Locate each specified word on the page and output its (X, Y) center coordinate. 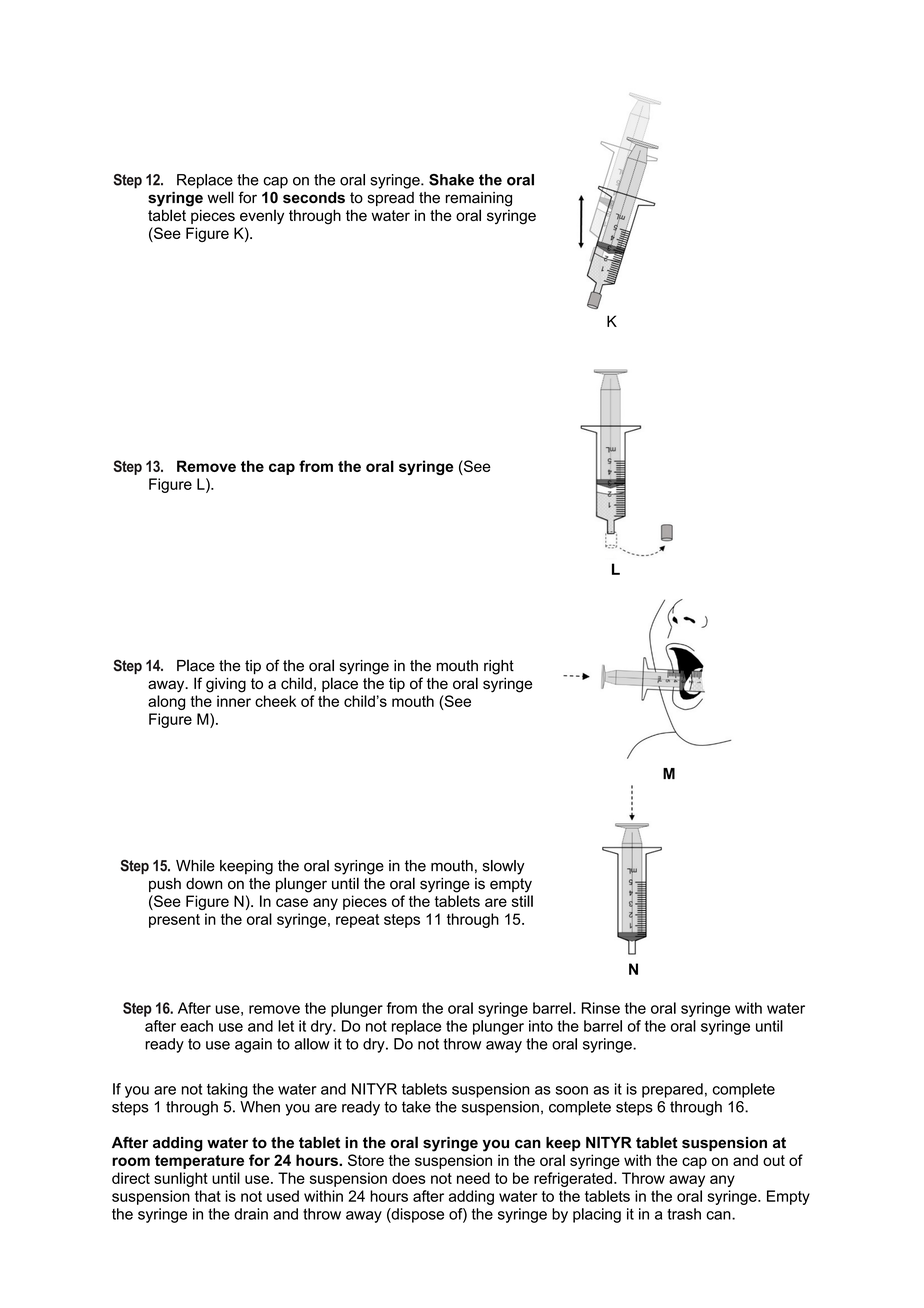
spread (391, 199)
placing (597, 1215)
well (220, 197)
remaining (479, 199)
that (208, 1196)
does (409, 1178)
